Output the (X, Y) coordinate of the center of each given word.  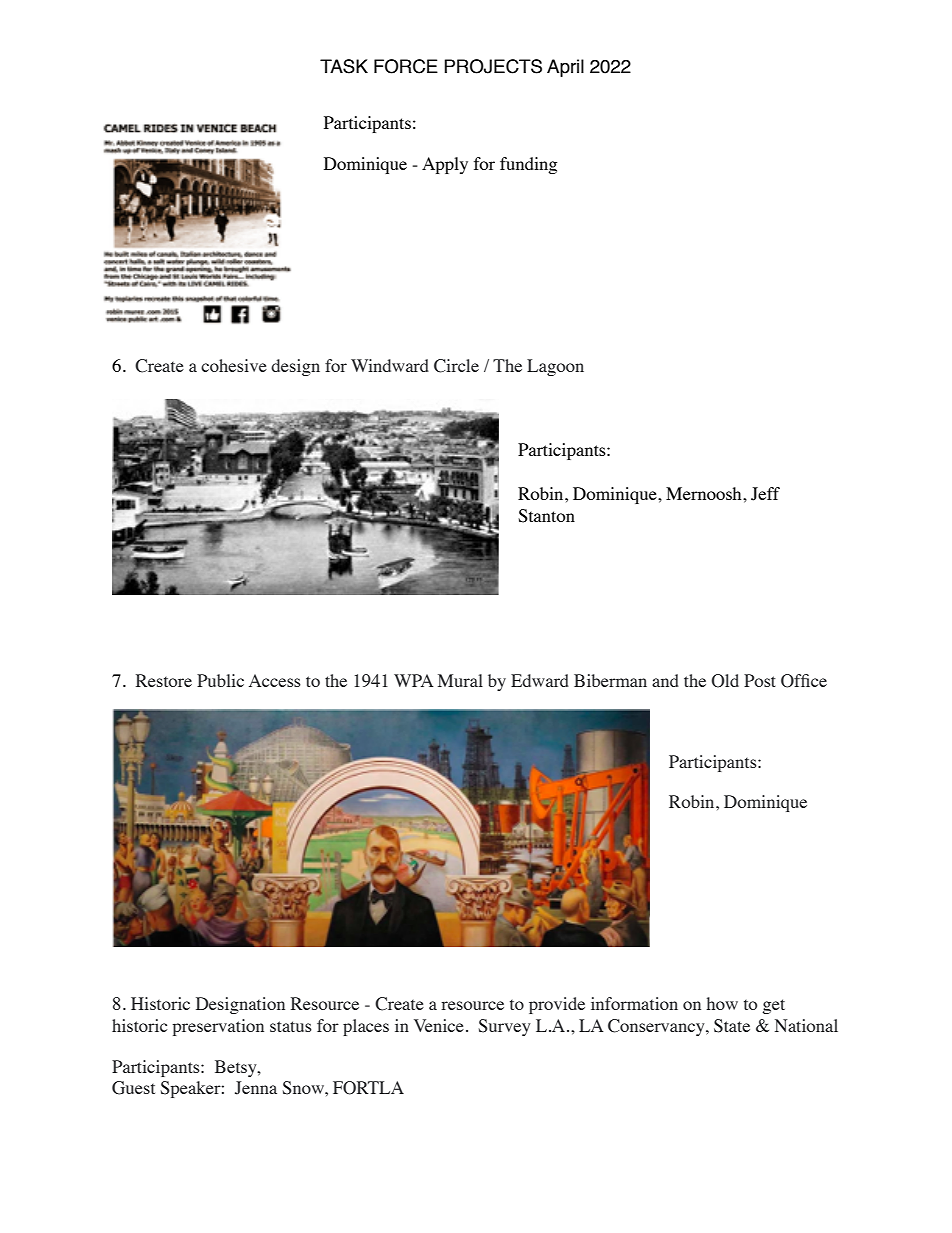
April (565, 68)
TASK (344, 66)
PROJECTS (493, 66)
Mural (460, 680)
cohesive (234, 365)
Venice (439, 1025)
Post (760, 680)
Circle (456, 366)
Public (220, 680)
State (732, 1026)
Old (725, 681)
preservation (218, 1027)
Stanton (546, 516)
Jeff (765, 494)
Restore (164, 680)
